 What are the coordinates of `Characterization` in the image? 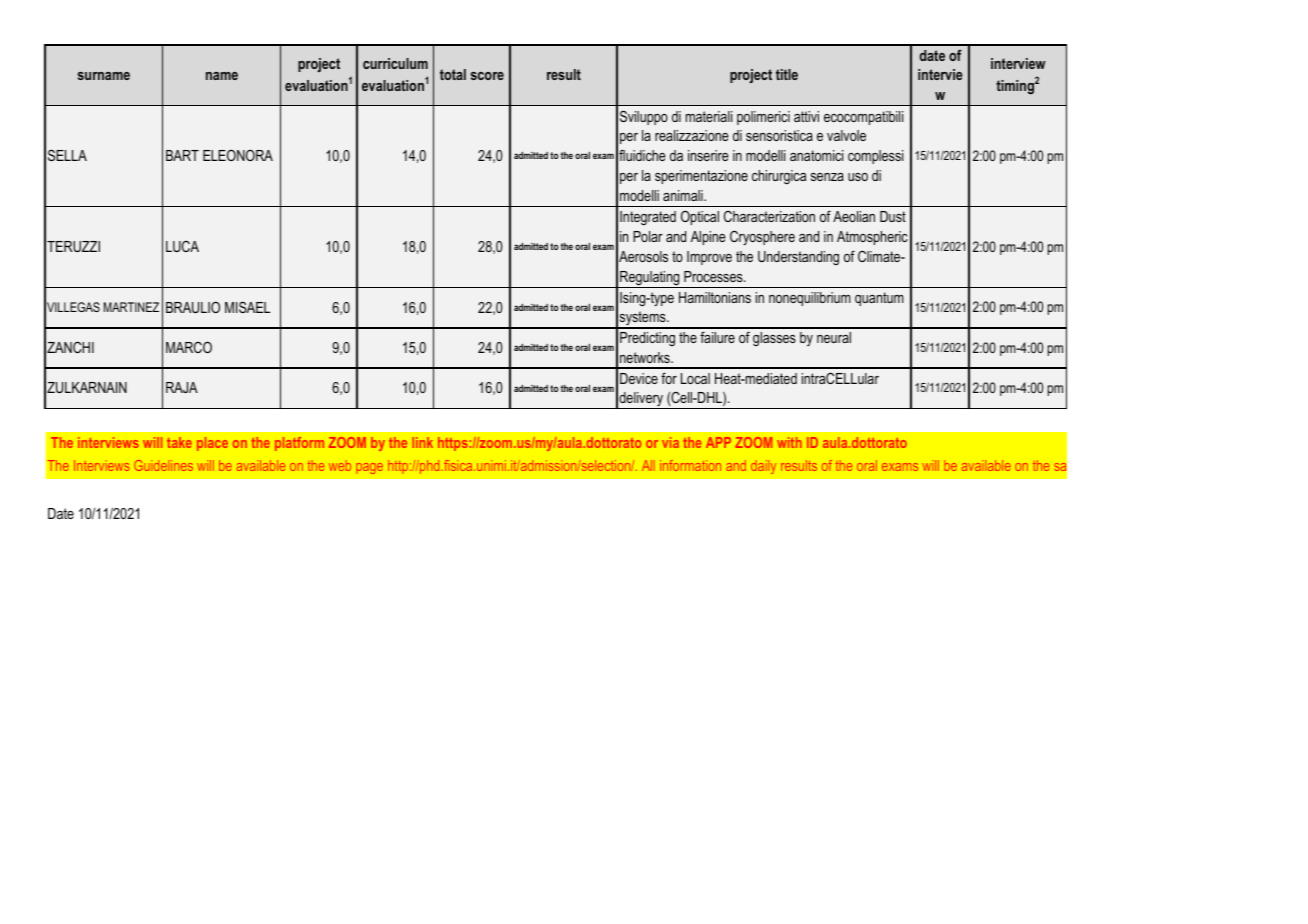 It's located at (769, 216).
